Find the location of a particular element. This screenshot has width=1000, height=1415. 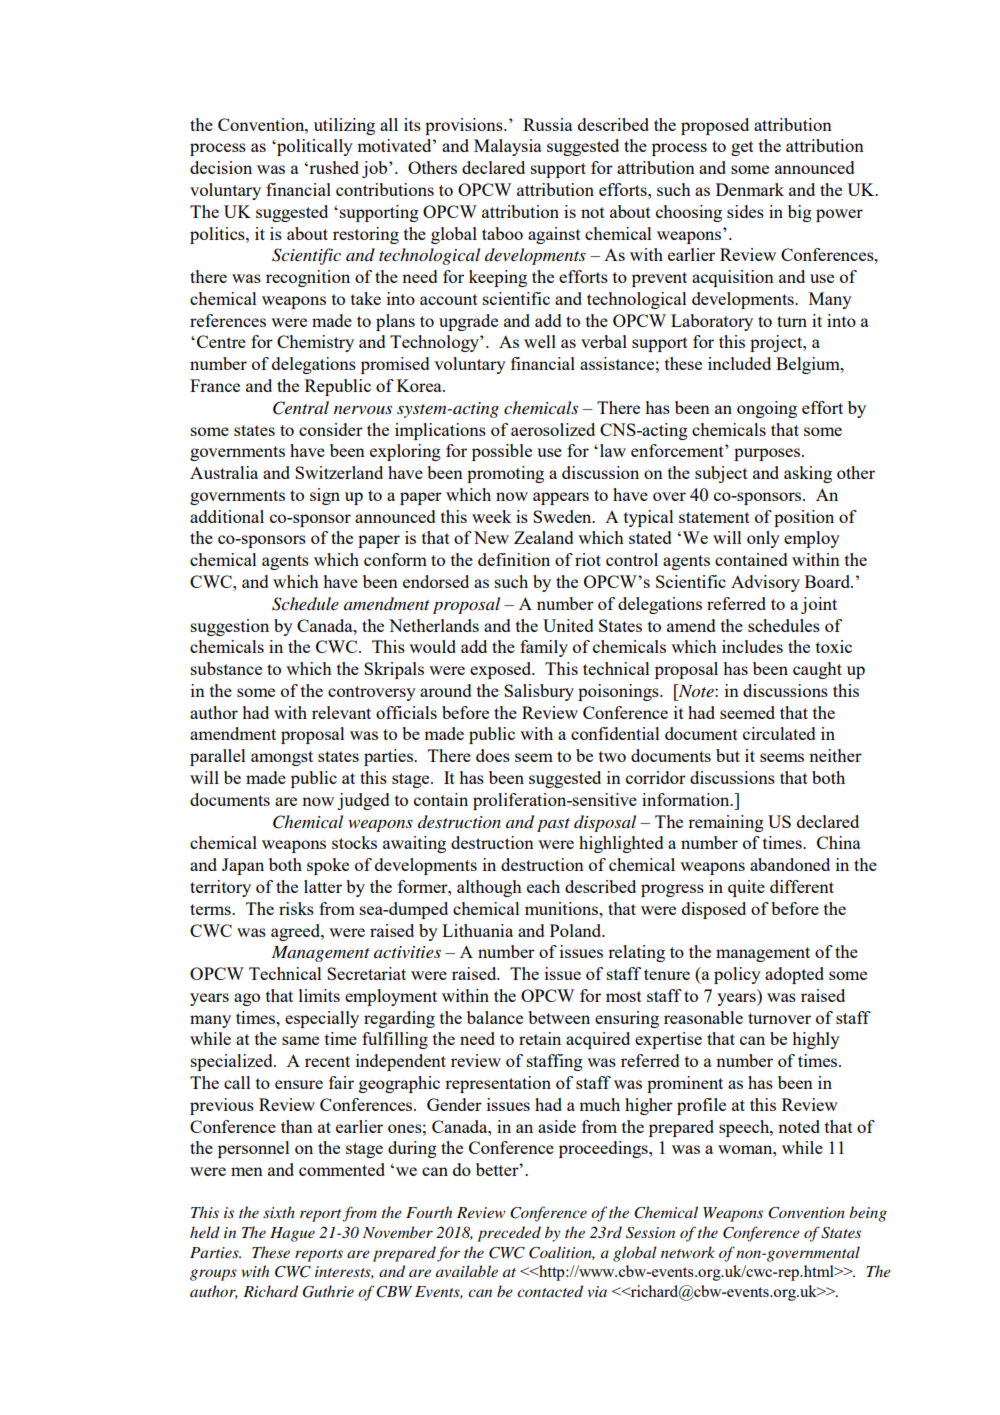

Salisbury is located at coordinates (539, 692).
